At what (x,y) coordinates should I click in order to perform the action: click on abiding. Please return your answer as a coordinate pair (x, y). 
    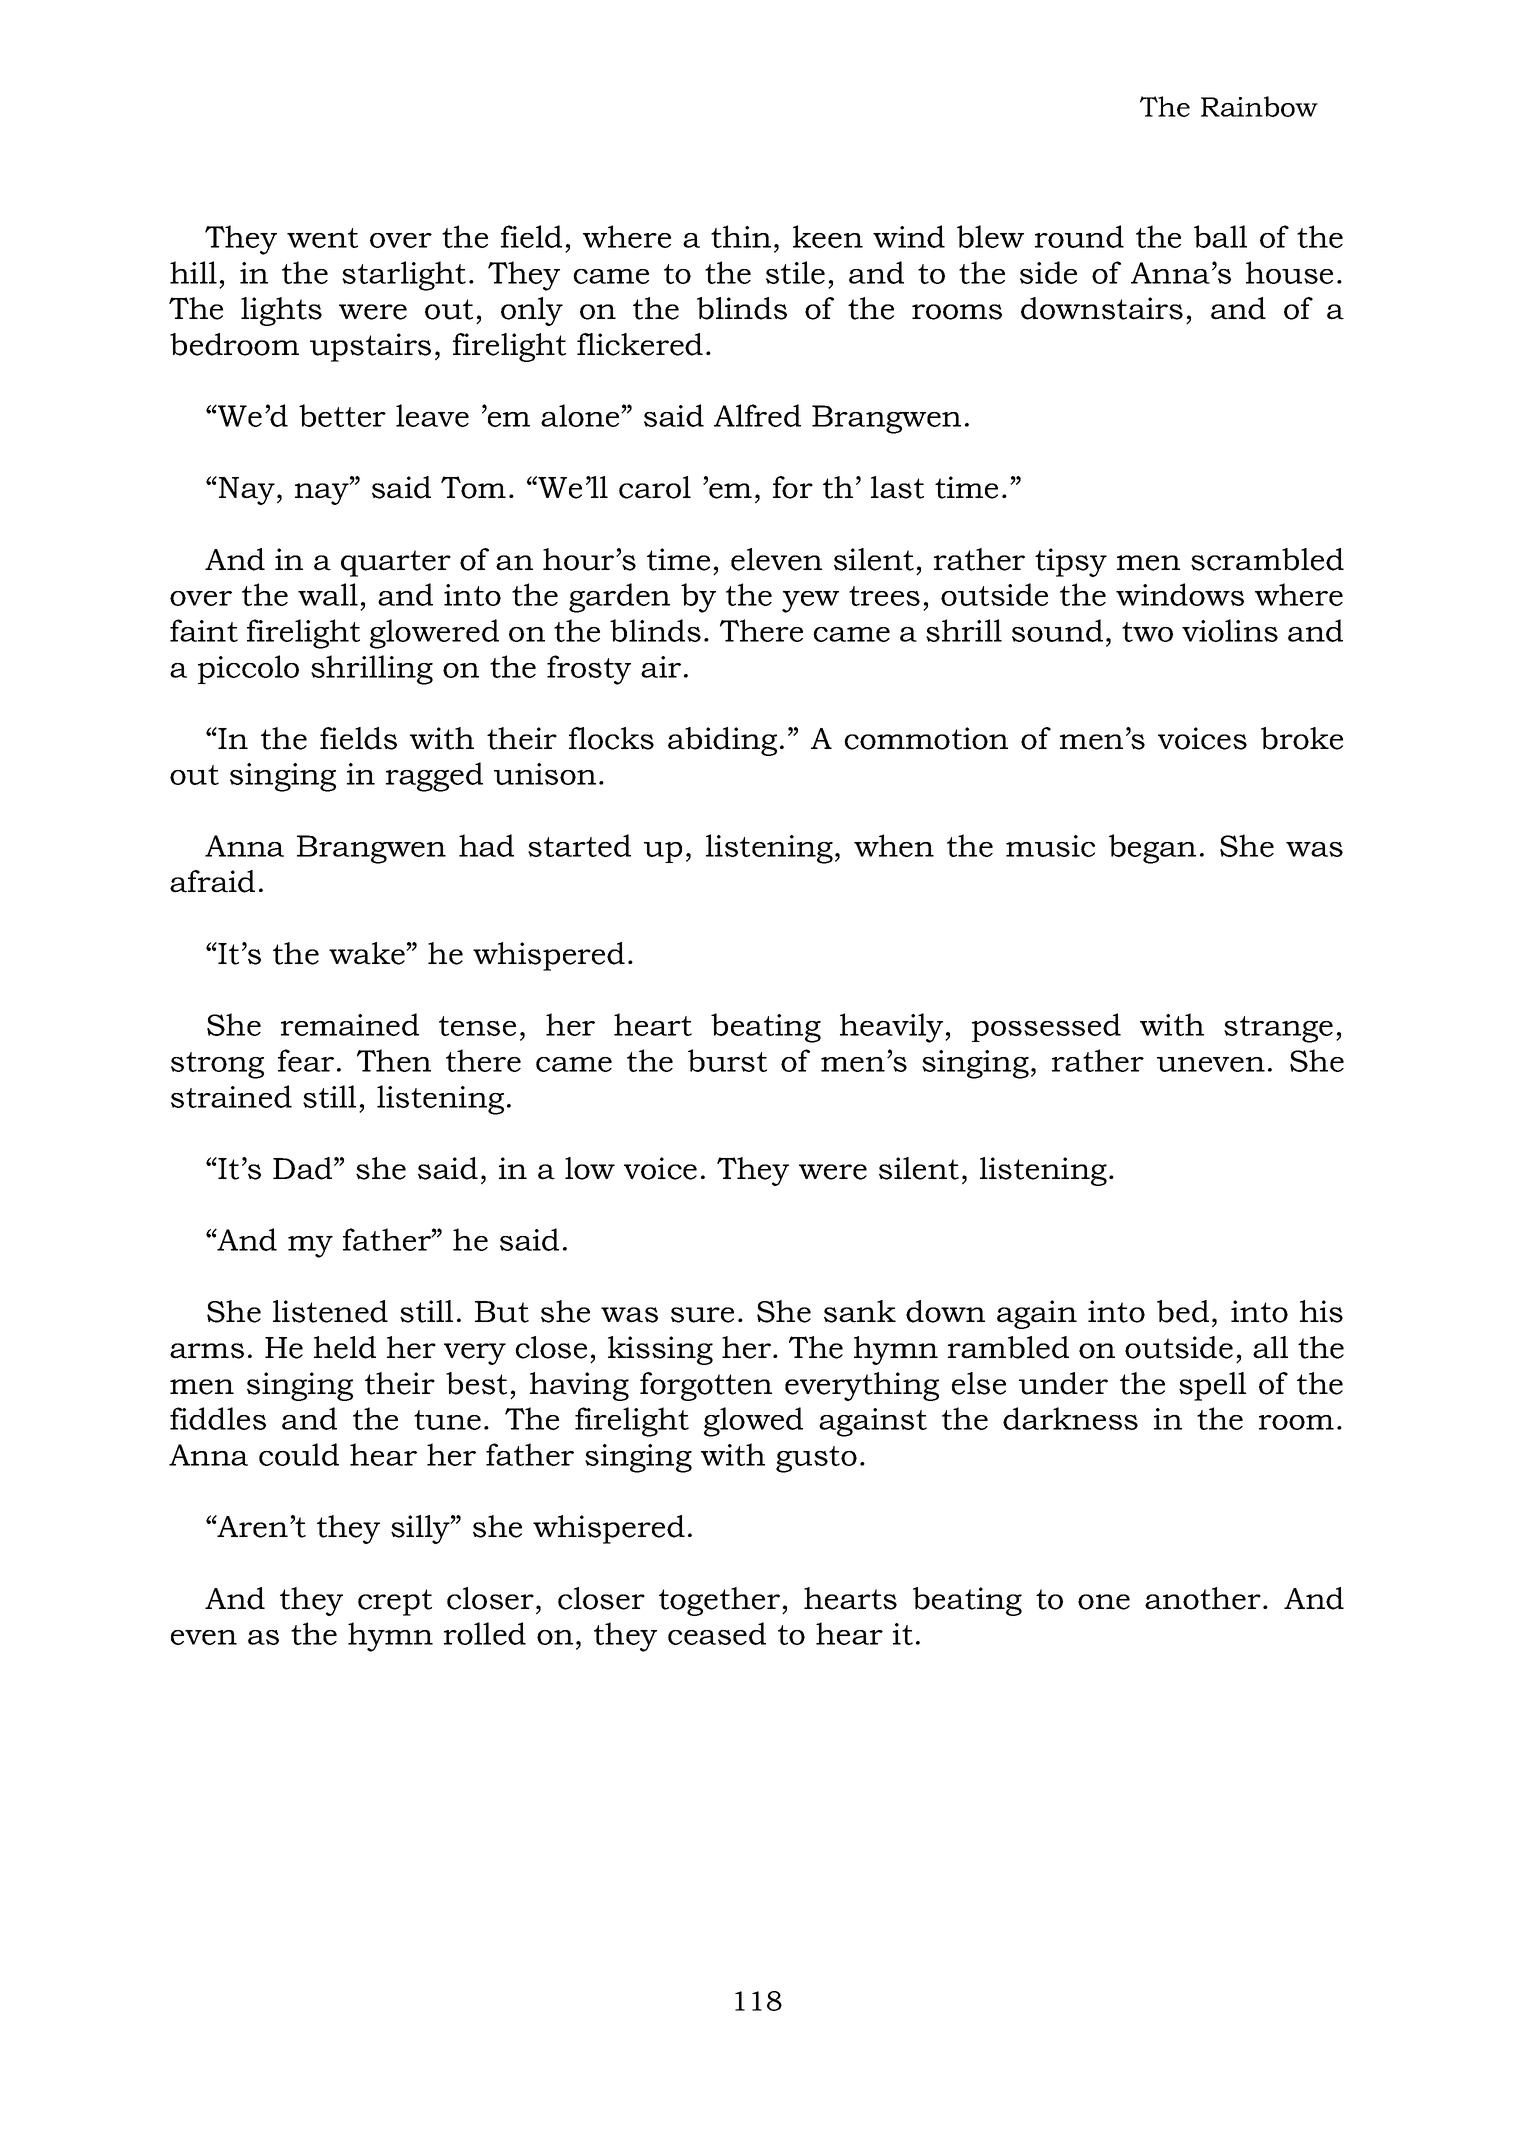
    Looking at the image, I should click on (722, 741).
